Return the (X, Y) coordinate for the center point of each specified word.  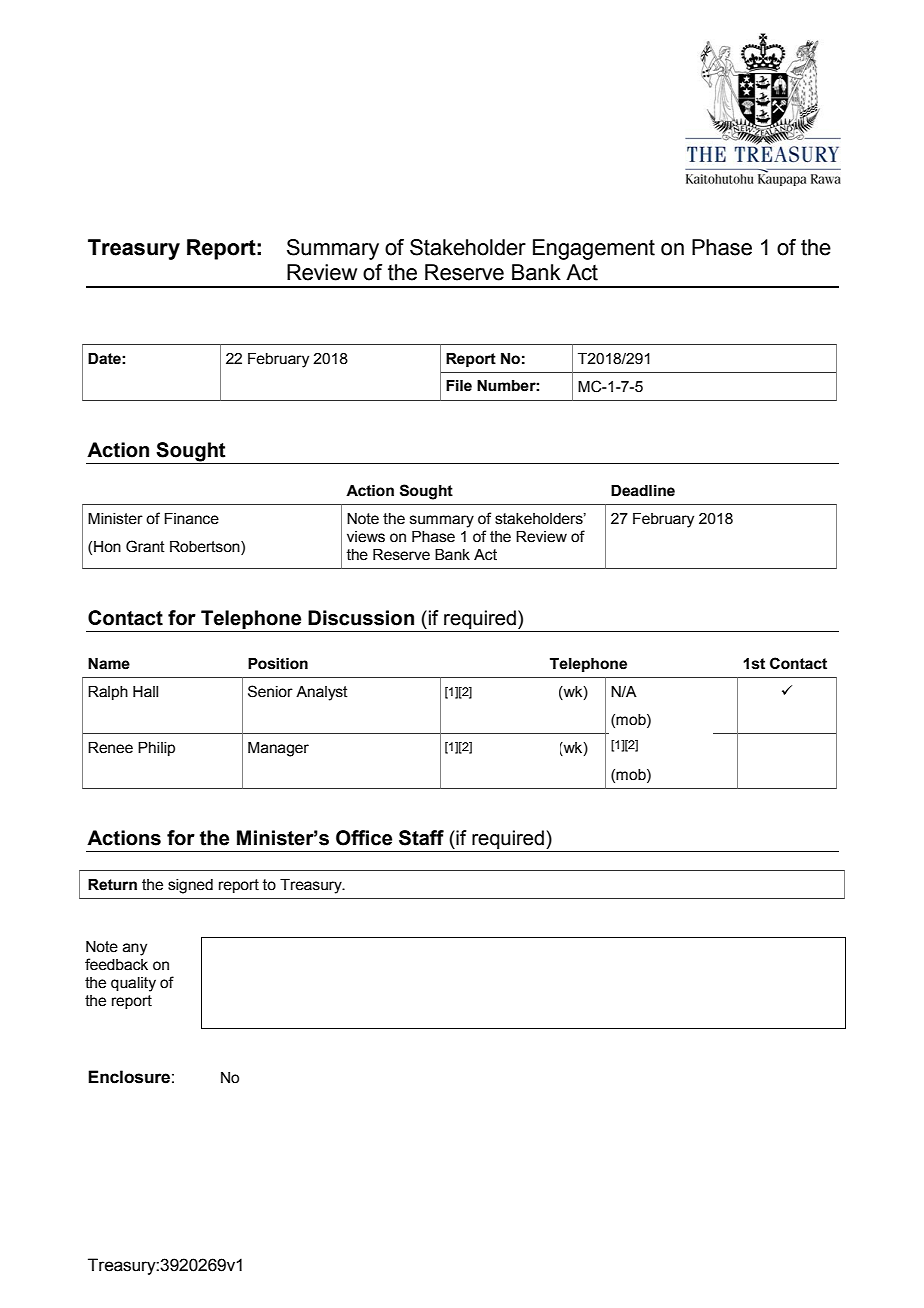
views (366, 537)
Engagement (594, 249)
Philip (156, 749)
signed (190, 886)
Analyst (322, 693)
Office (364, 838)
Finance (191, 519)
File (459, 386)
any (135, 949)
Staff (421, 838)
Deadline (643, 491)
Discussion (361, 618)
